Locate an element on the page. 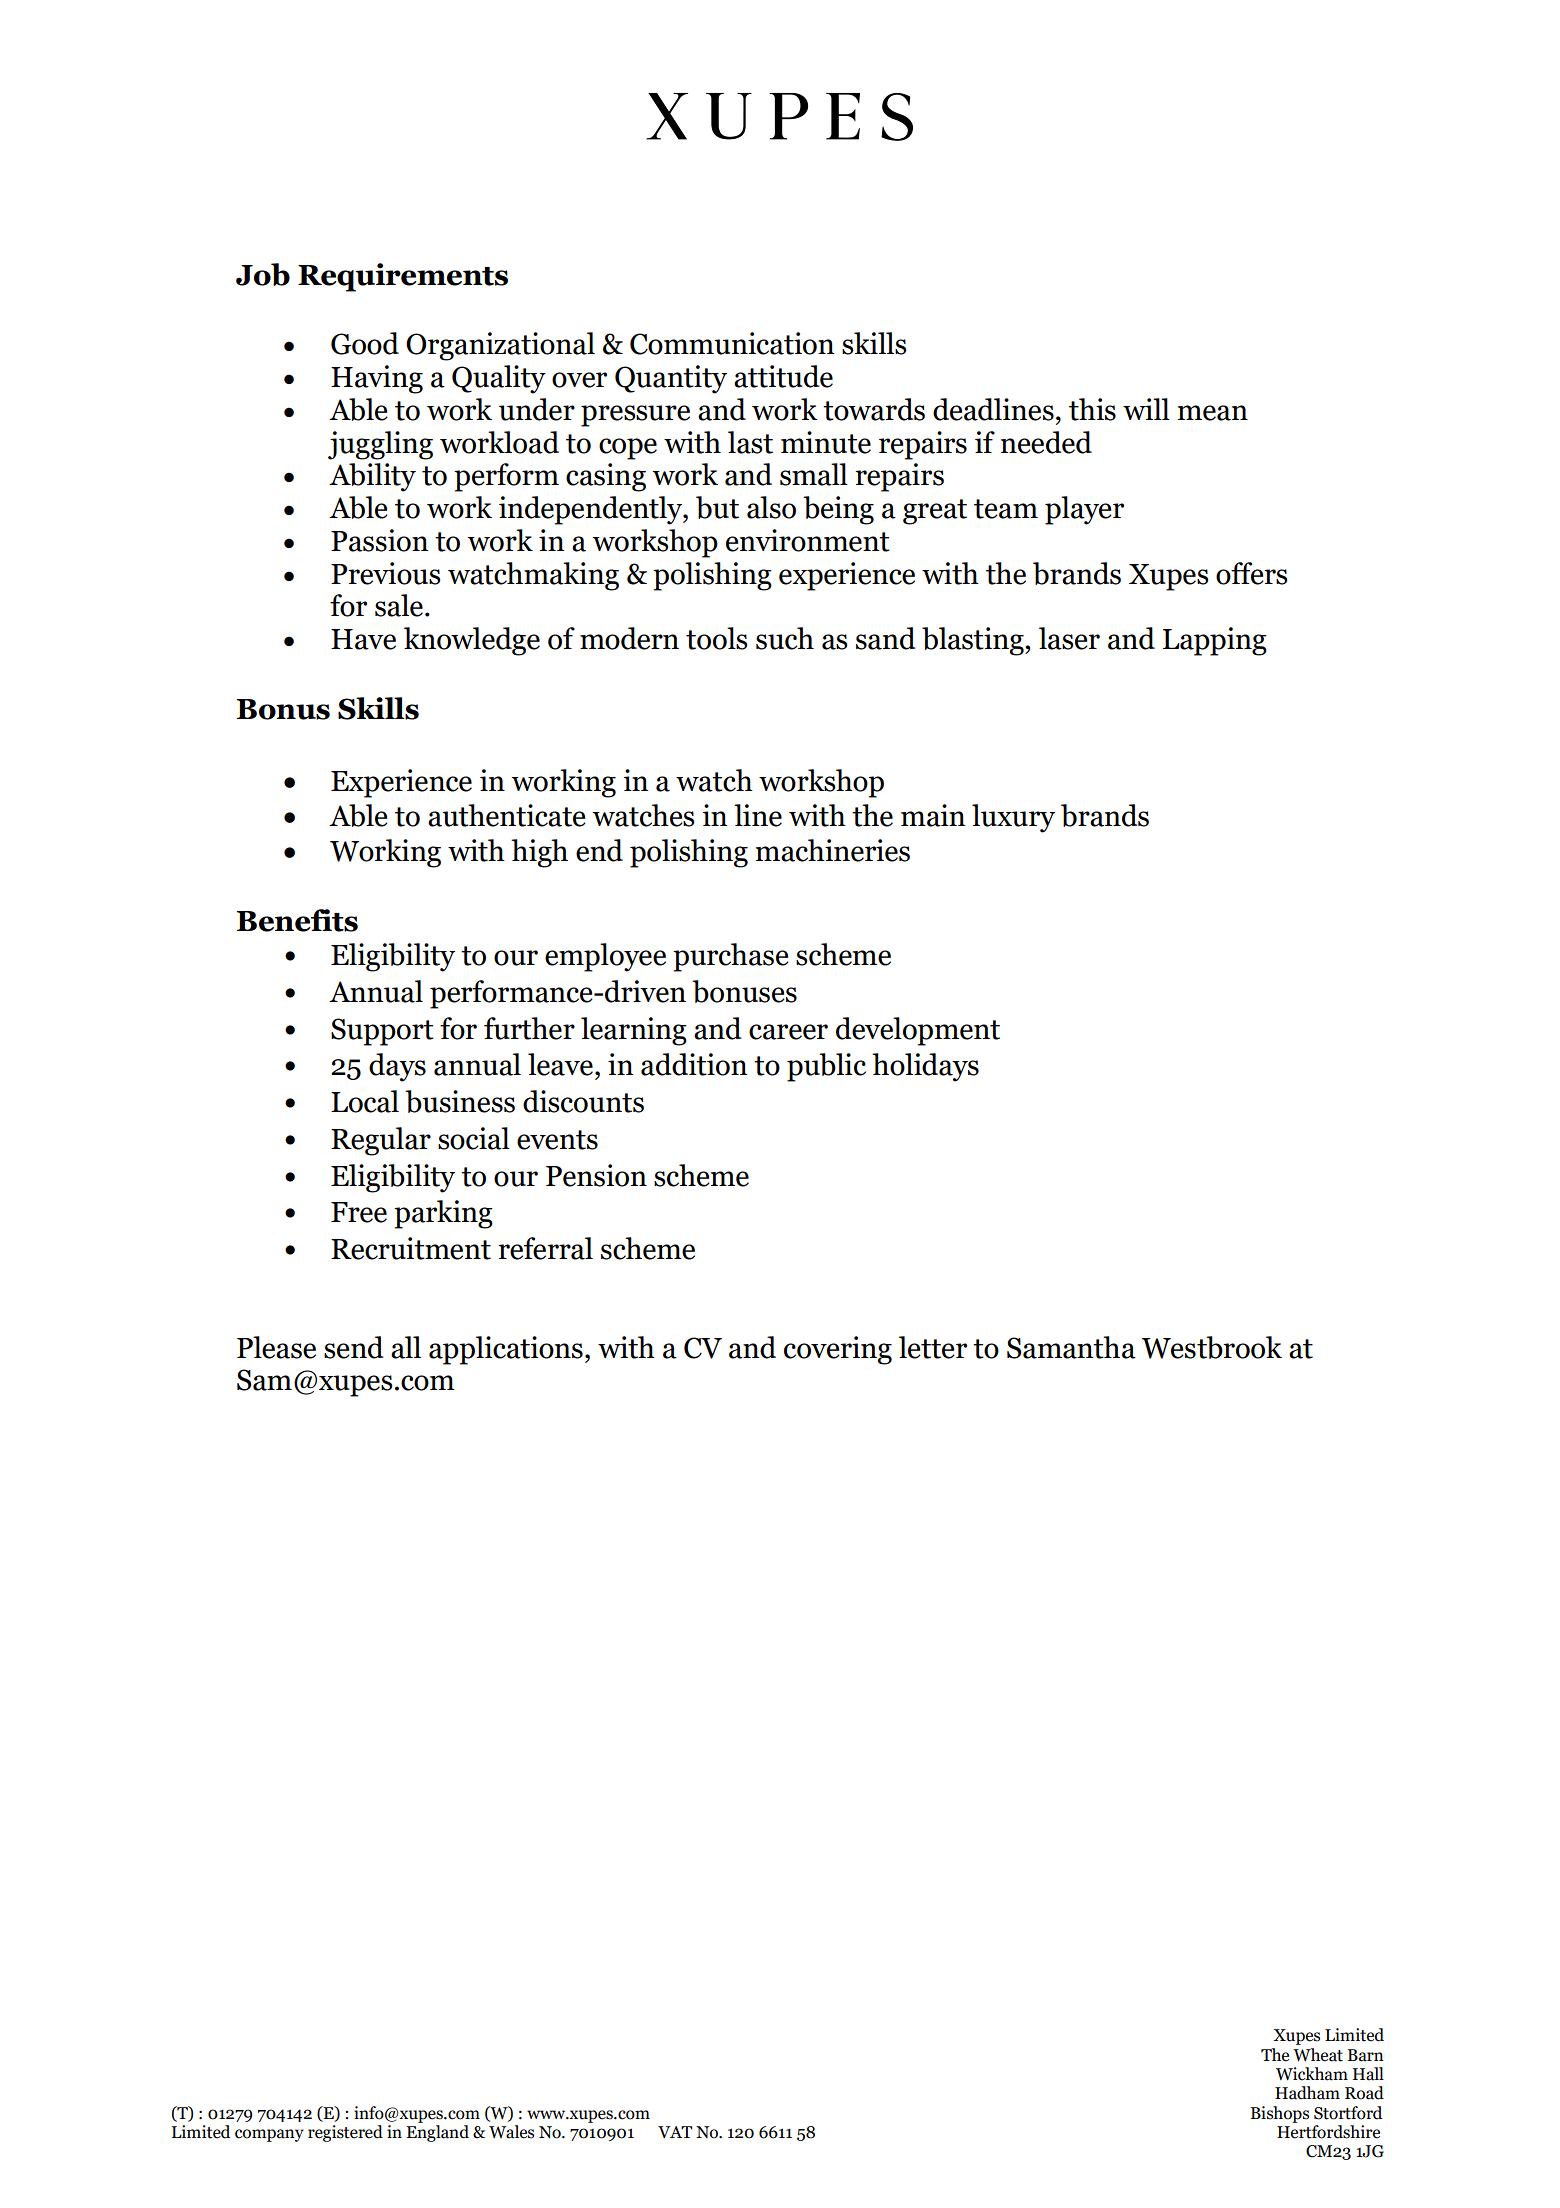  public is located at coordinates (826, 1067).
